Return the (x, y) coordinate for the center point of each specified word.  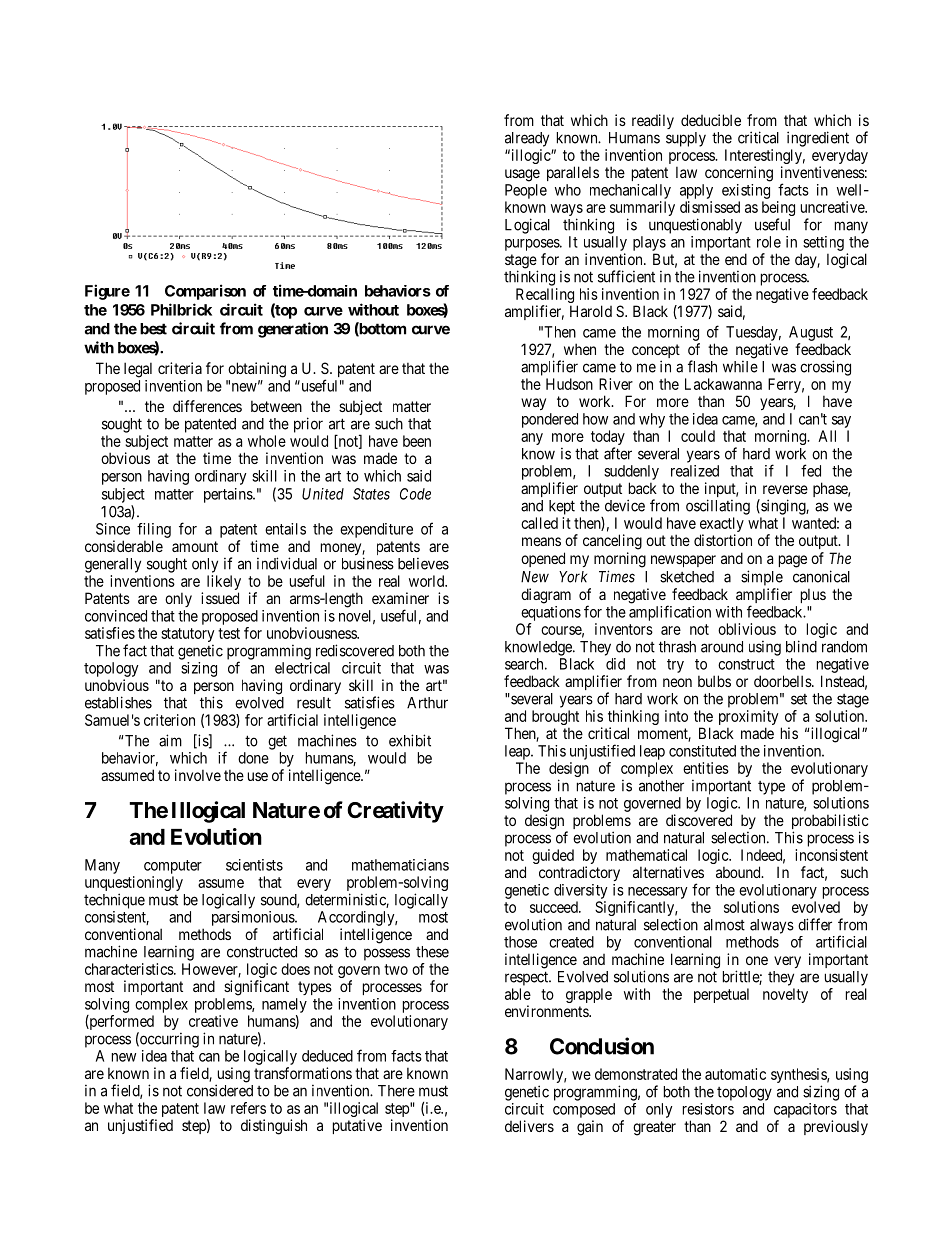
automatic (735, 1074)
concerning (739, 174)
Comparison (205, 292)
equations (551, 613)
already (527, 139)
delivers (529, 1126)
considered (220, 1090)
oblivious (747, 629)
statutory (187, 635)
